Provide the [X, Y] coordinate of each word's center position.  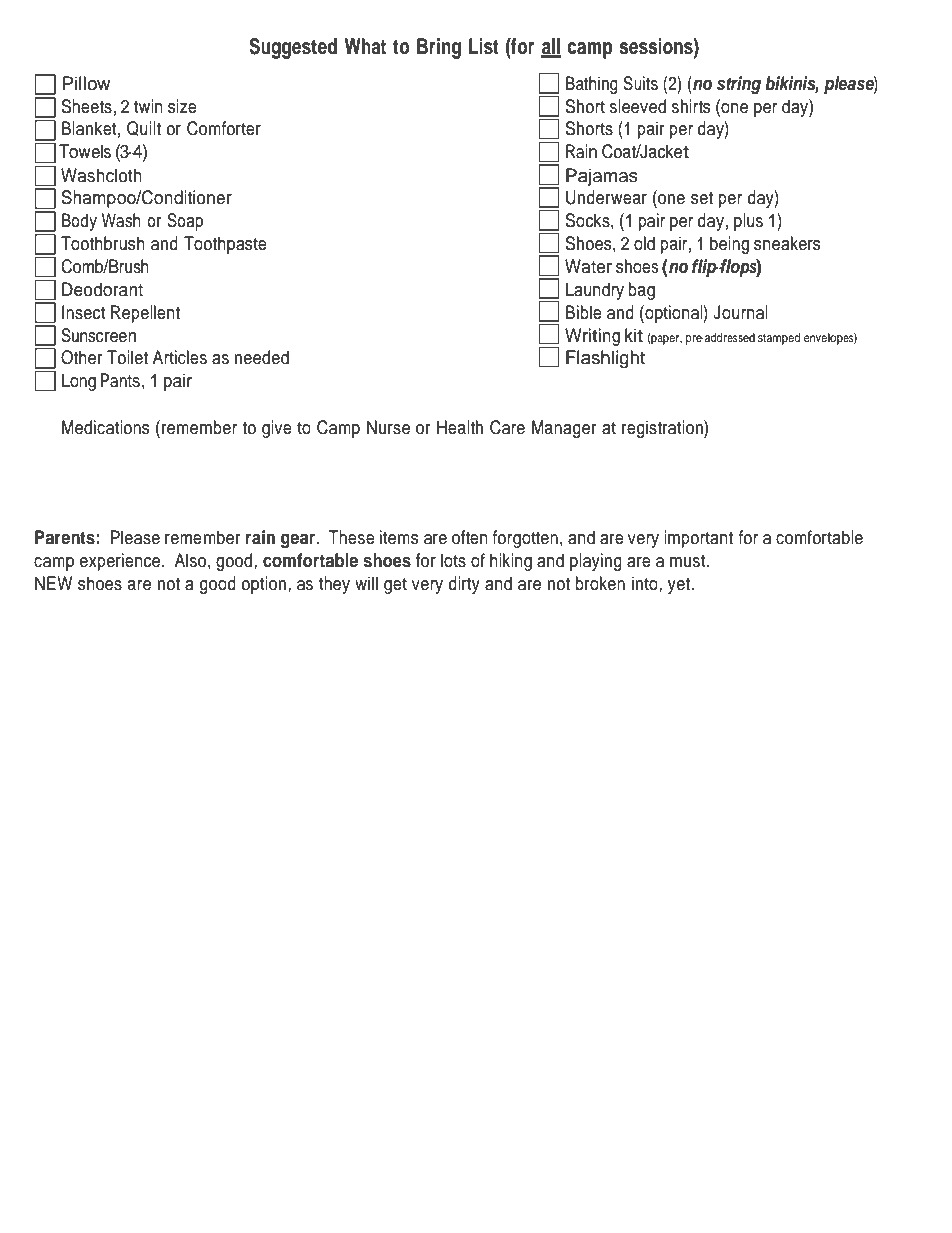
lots [453, 560]
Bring [439, 48]
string [739, 85]
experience [121, 562]
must [689, 561]
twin [148, 106]
